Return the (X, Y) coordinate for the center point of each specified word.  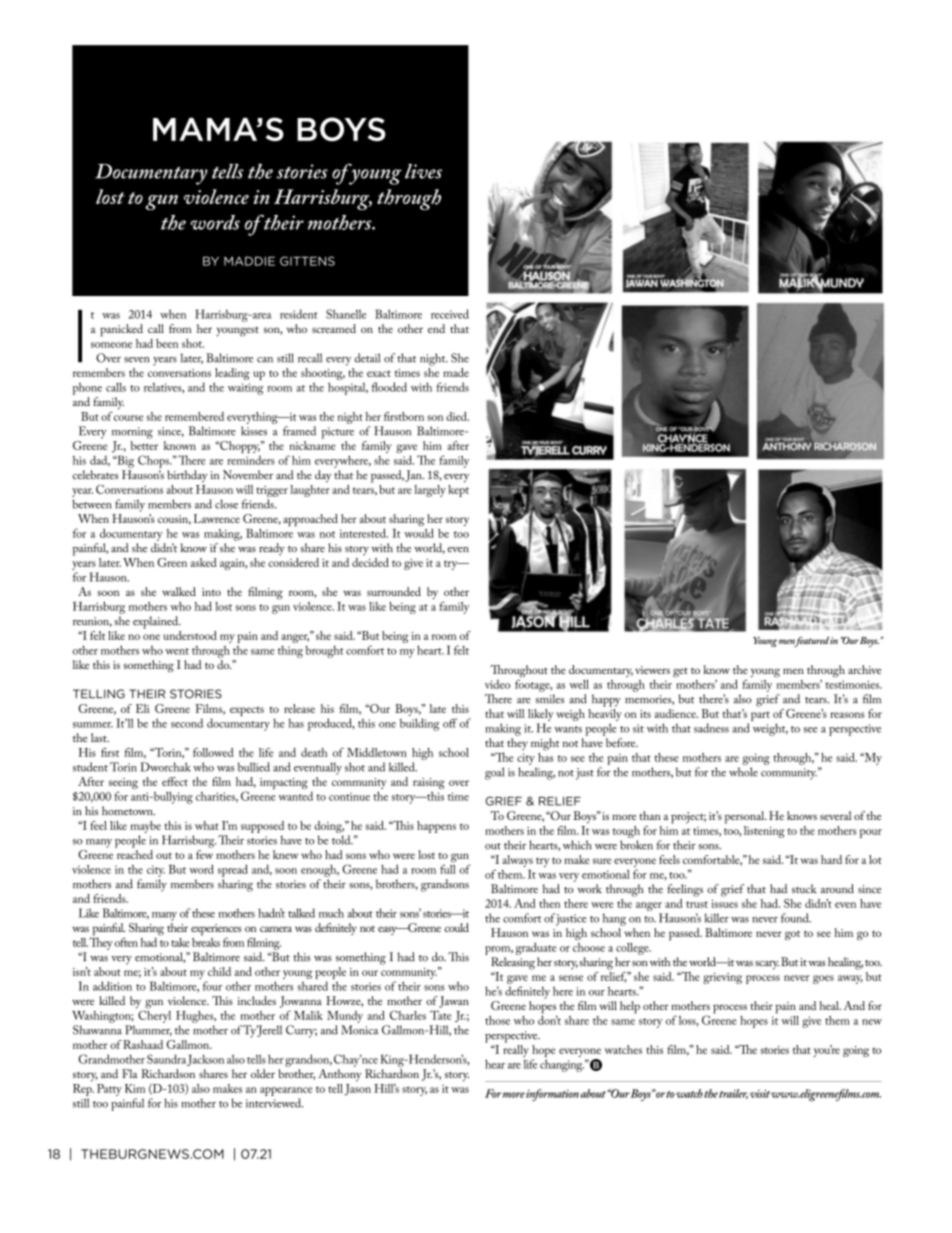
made (456, 372)
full (448, 869)
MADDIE (249, 261)
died (457, 416)
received (450, 314)
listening (764, 832)
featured (810, 642)
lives (423, 171)
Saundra (166, 1059)
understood (190, 635)
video (497, 684)
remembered (194, 416)
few (204, 854)
